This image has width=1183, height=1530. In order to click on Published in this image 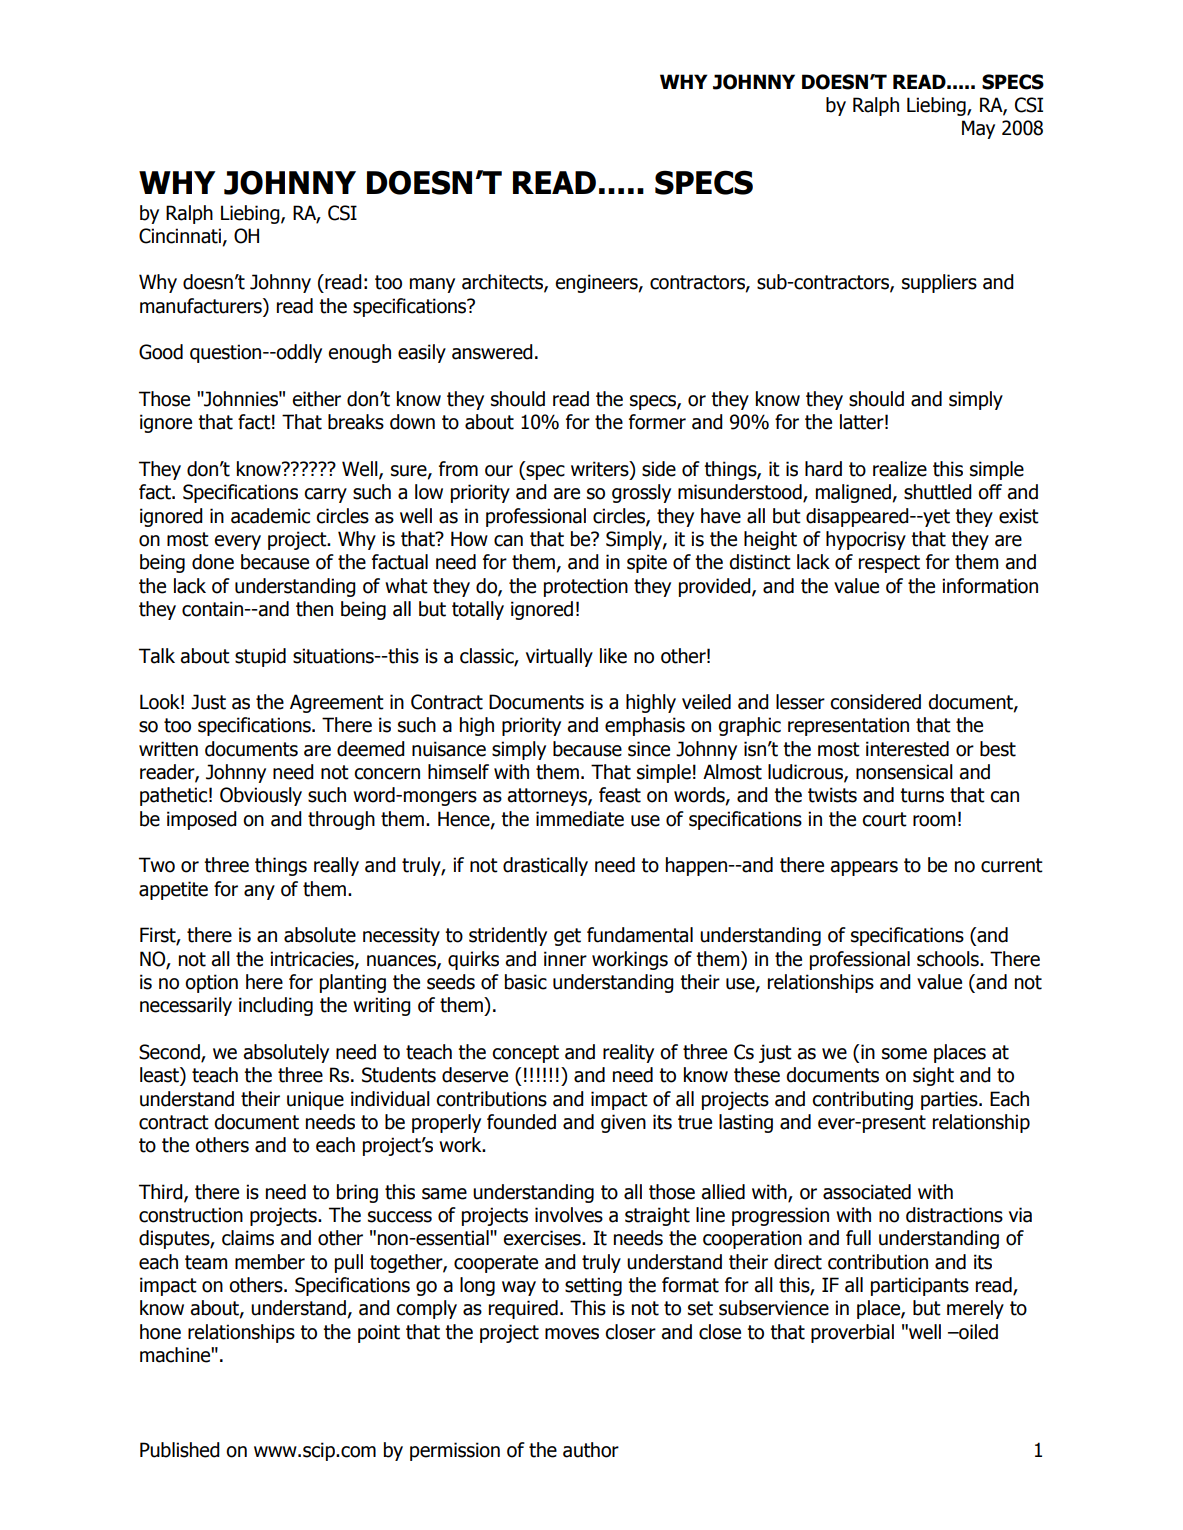, I will do `click(180, 1450)`.
